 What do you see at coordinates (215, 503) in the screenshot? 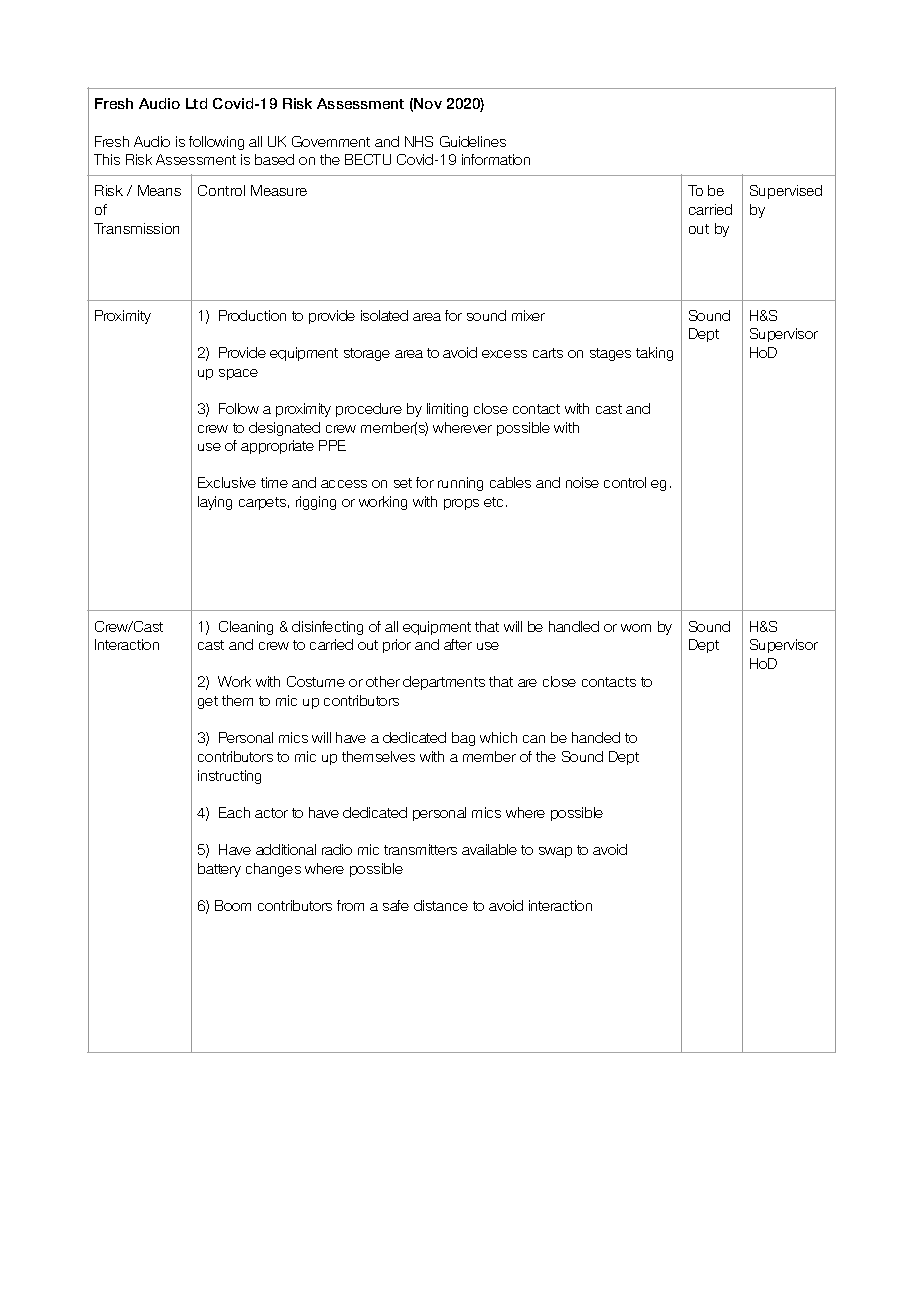
I see `laying` at bounding box center [215, 503].
